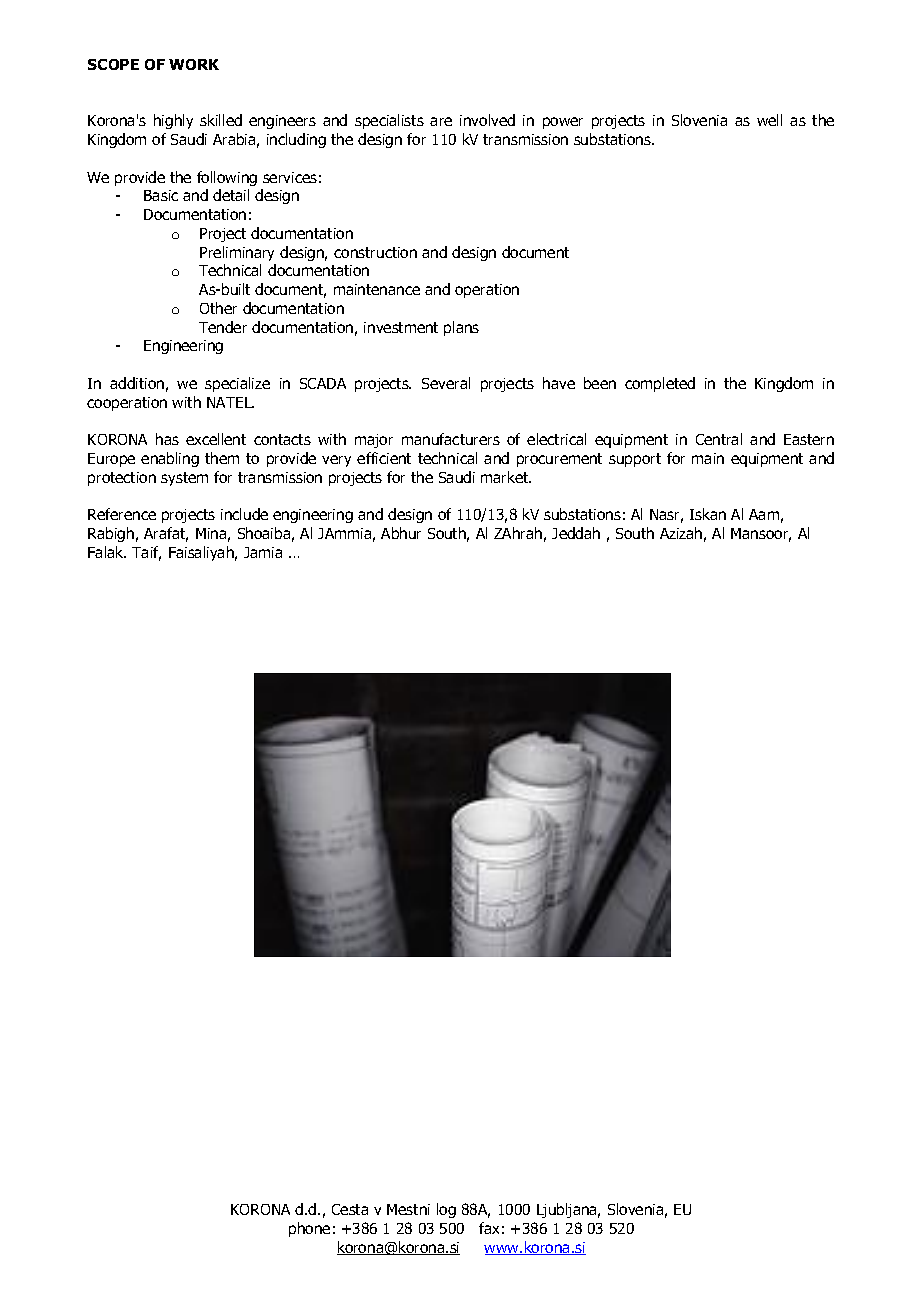 This page has width=924, height=1308. I want to click on well, so click(769, 120).
